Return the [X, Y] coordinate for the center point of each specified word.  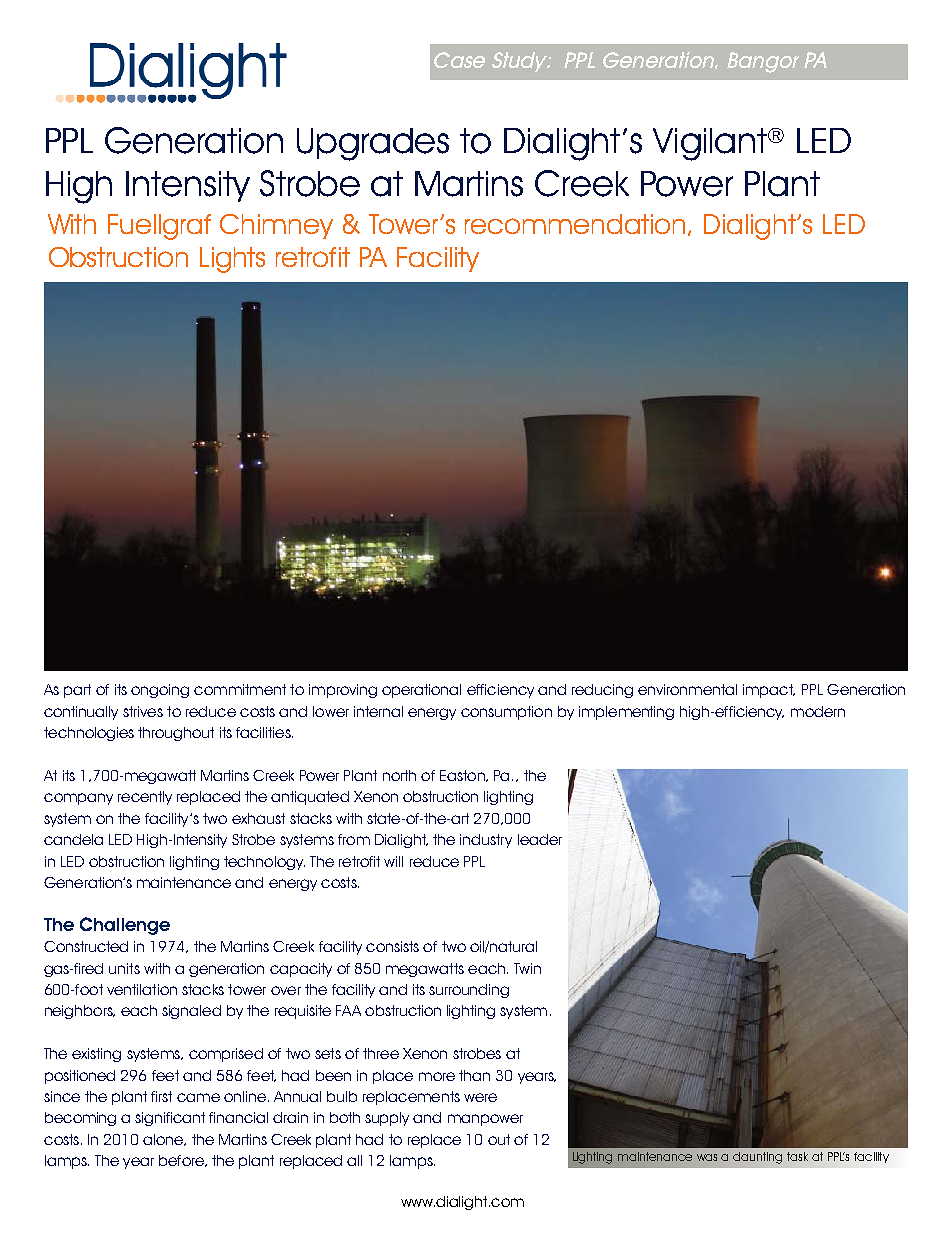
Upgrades [373, 144]
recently [145, 798]
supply [387, 1119]
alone [164, 1140]
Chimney [276, 226]
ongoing [160, 691]
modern [818, 711]
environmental [687, 689]
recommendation [577, 225]
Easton [463, 776]
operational [421, 691]
